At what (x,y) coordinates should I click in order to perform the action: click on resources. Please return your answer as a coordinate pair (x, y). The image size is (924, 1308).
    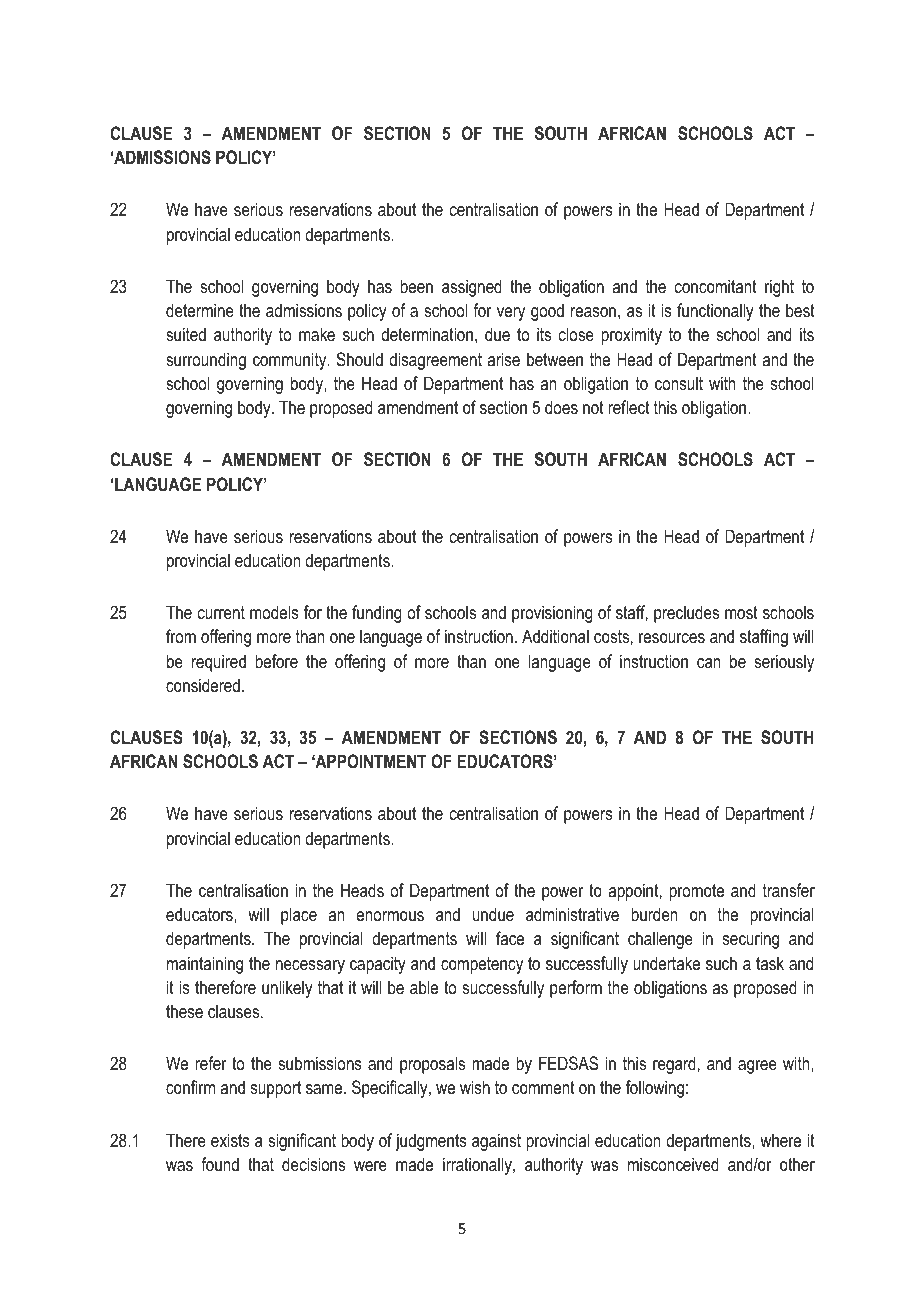
    Looking at the image, I should click on (672, 638).
